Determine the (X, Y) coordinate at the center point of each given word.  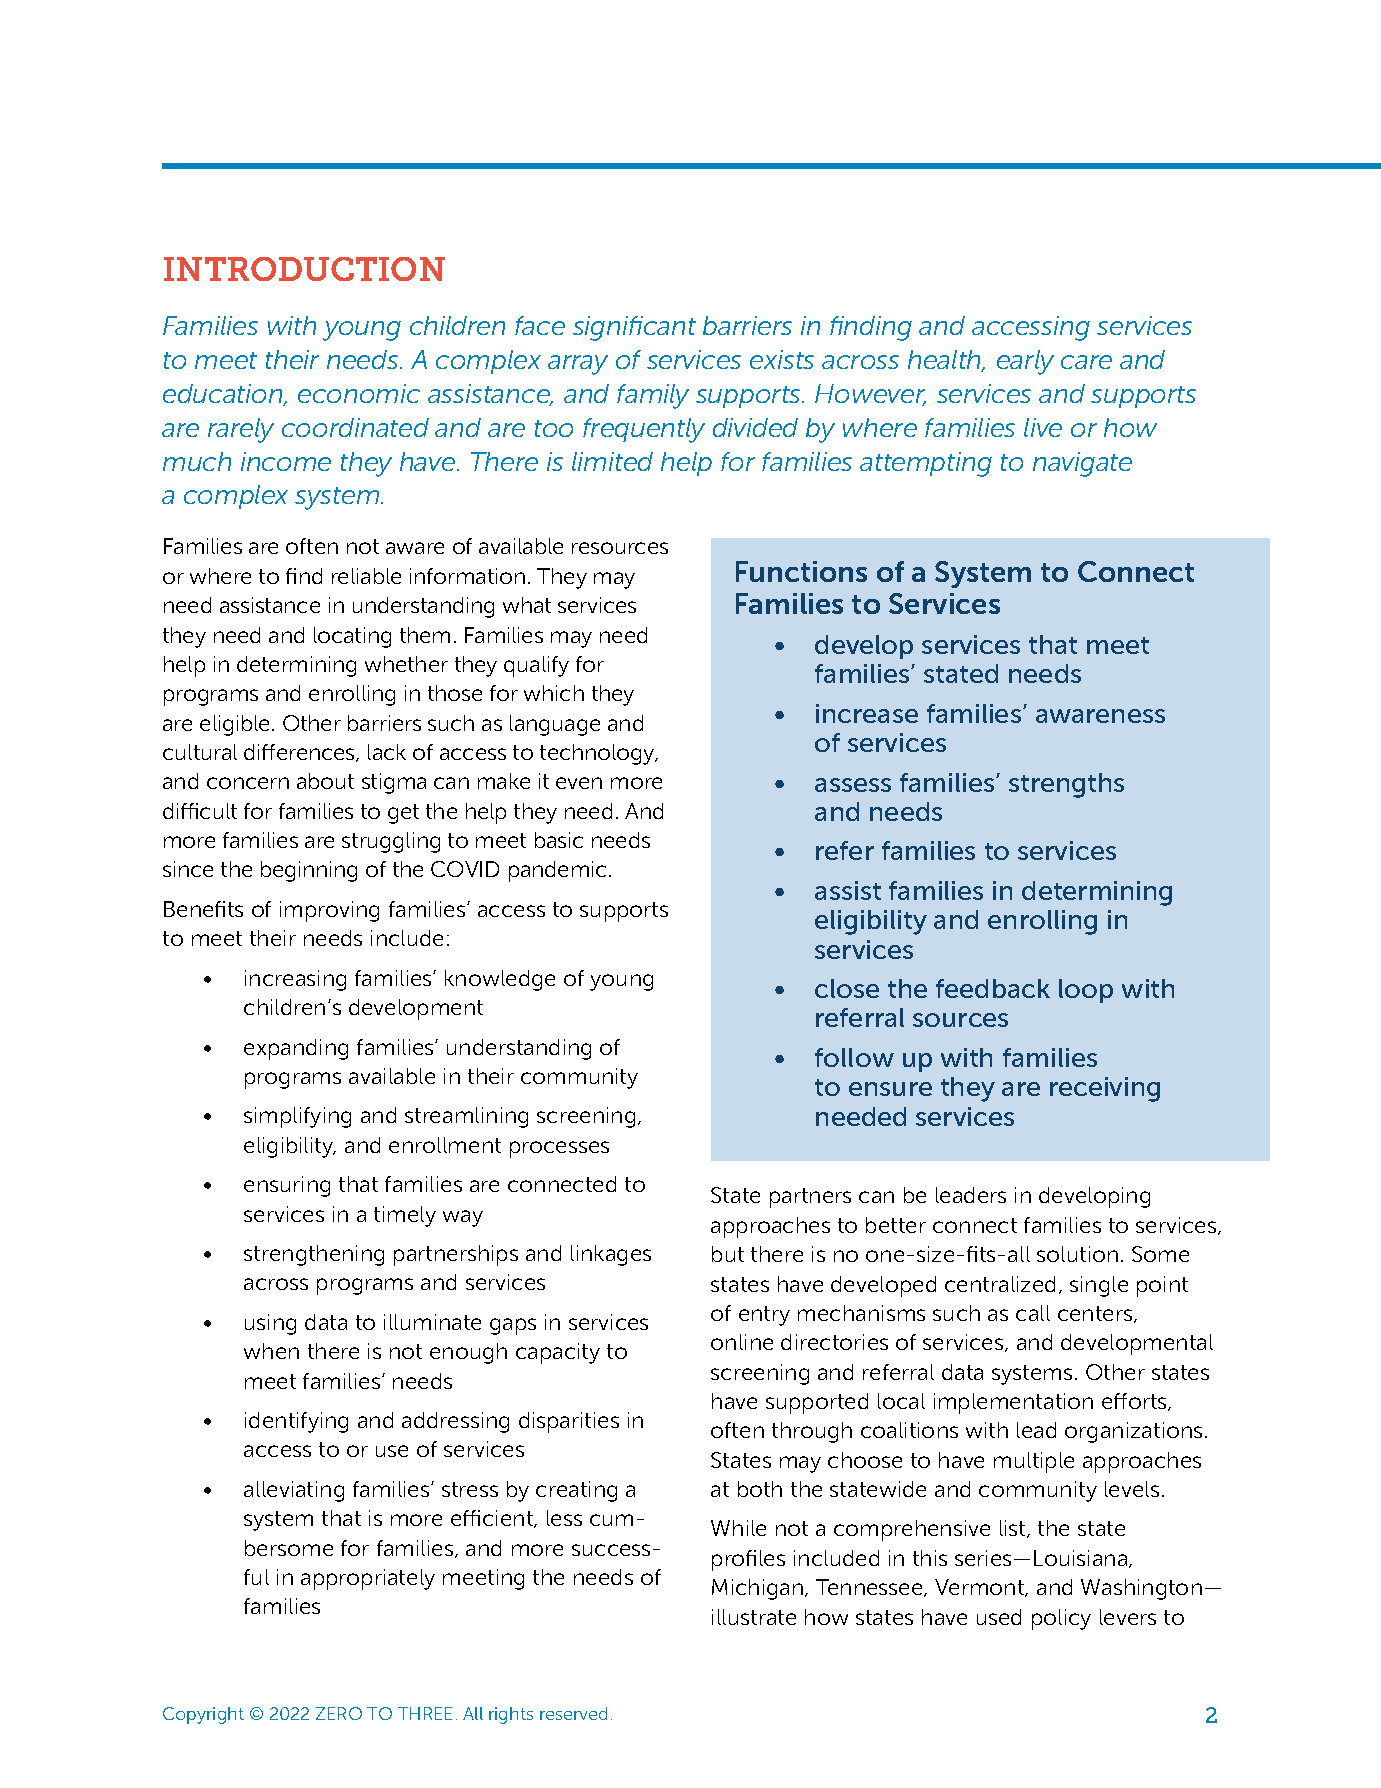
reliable (366, 576)
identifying (296, 1422)
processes (559, 1149)
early (1025, 362)
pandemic (559, 871)
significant (634, 328)
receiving (1105, 1089)
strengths (1066, 785)
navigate (1082, 464)
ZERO (339, 1713)
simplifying (297, 1117)
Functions (801, 571)
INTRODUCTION (304, 269)
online (742, 1342)
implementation (1013, 1403)
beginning (309, 871)
